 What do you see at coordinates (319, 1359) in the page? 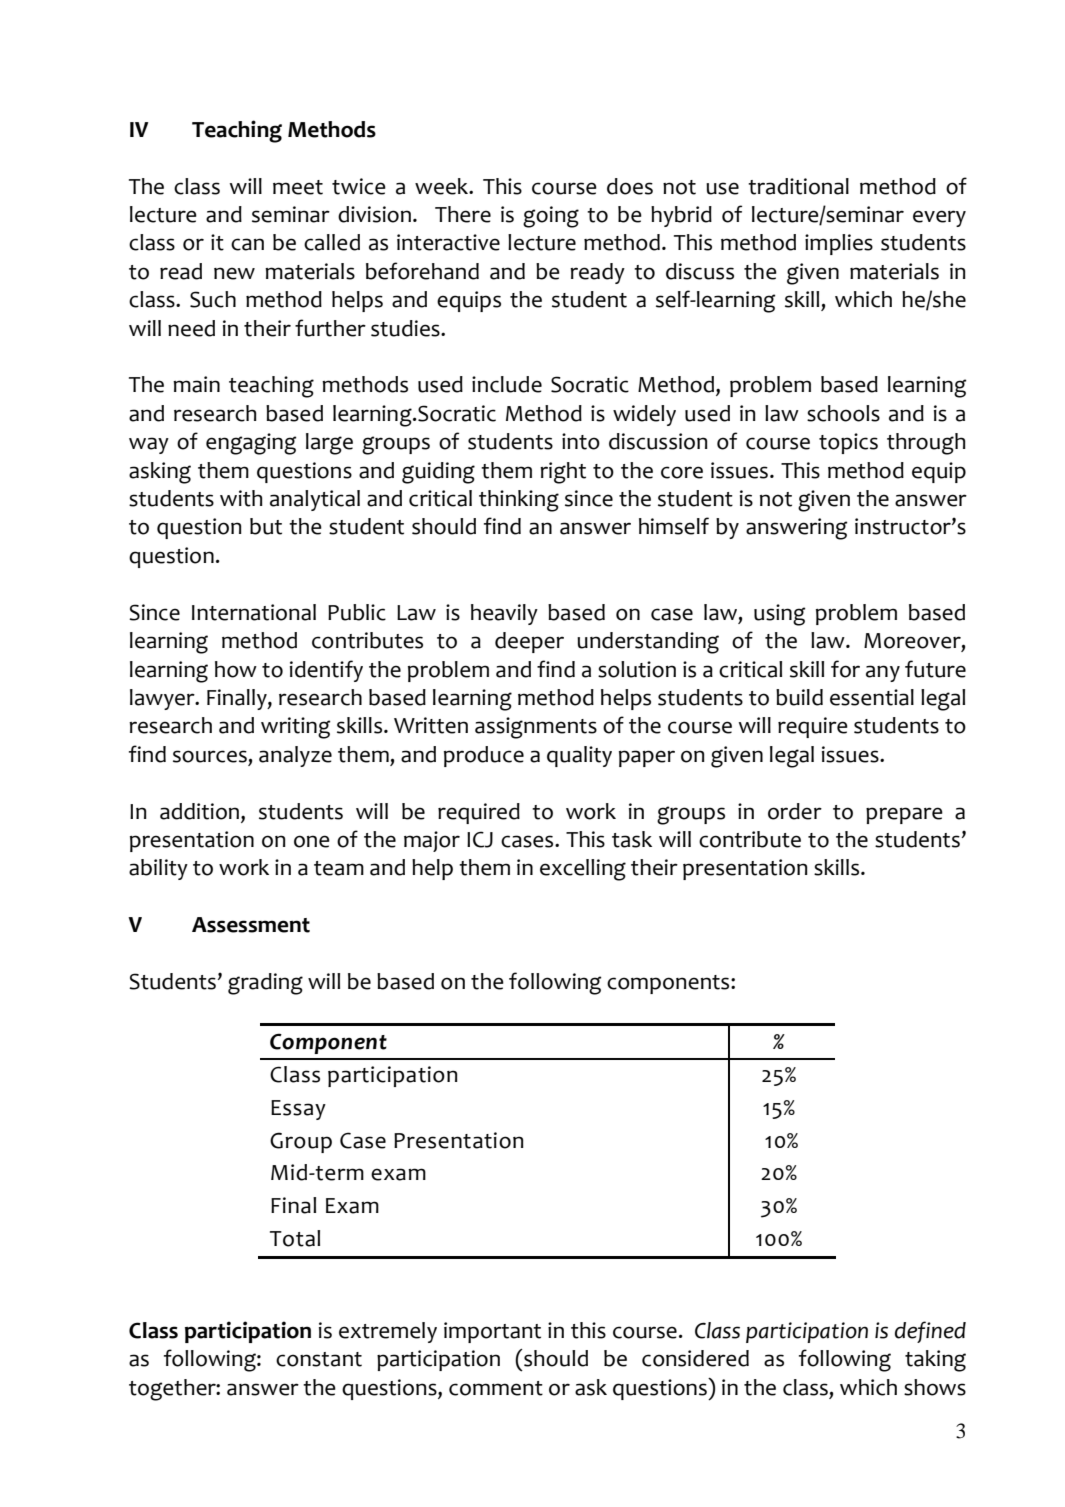
I see `constant` at bounding box center [319, 1359].
